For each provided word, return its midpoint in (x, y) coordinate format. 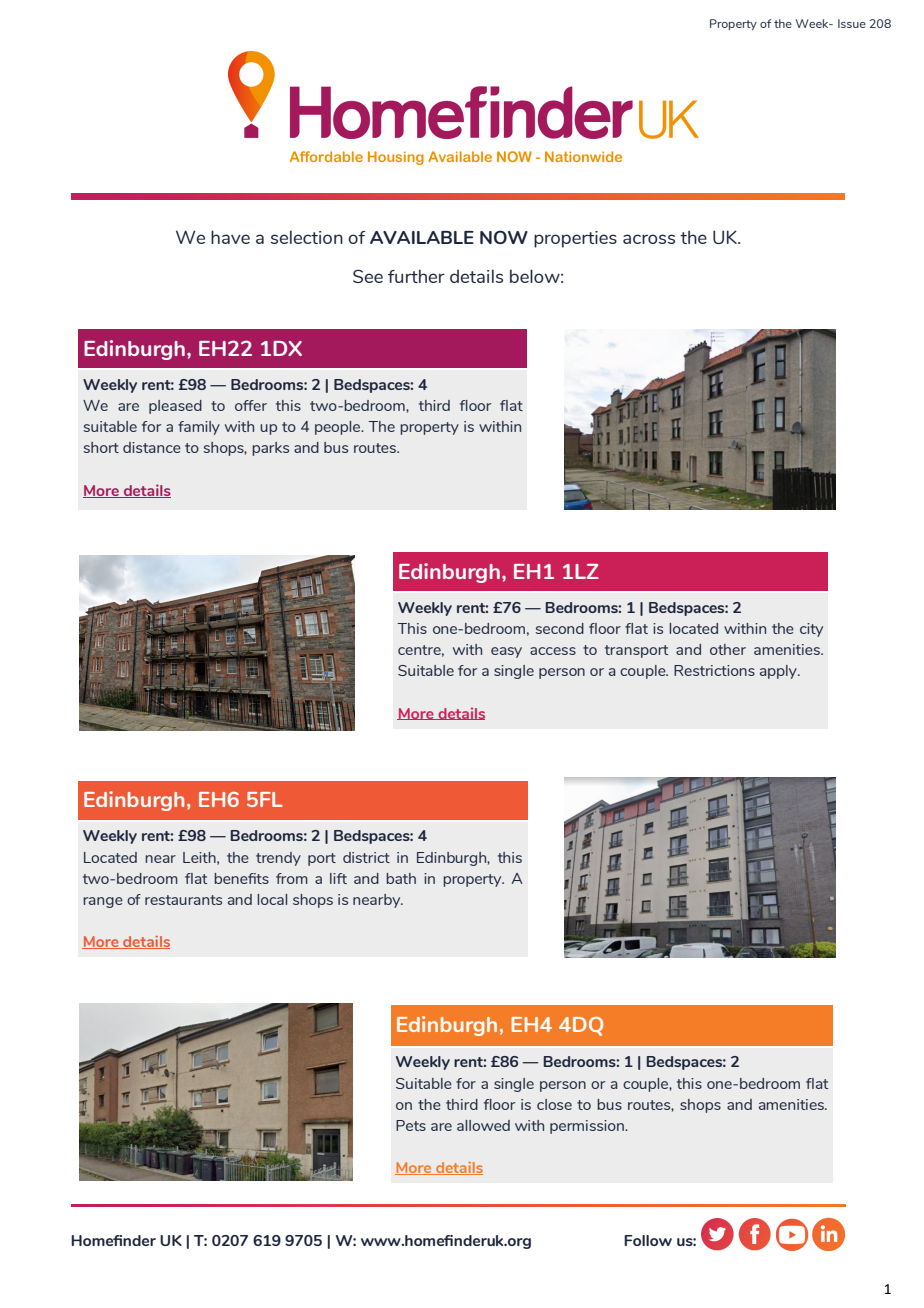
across (649, 239)
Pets (411, 1125)
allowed (483, 1125)
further (416, 276)
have (230, 237)
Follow (648, 1240)
